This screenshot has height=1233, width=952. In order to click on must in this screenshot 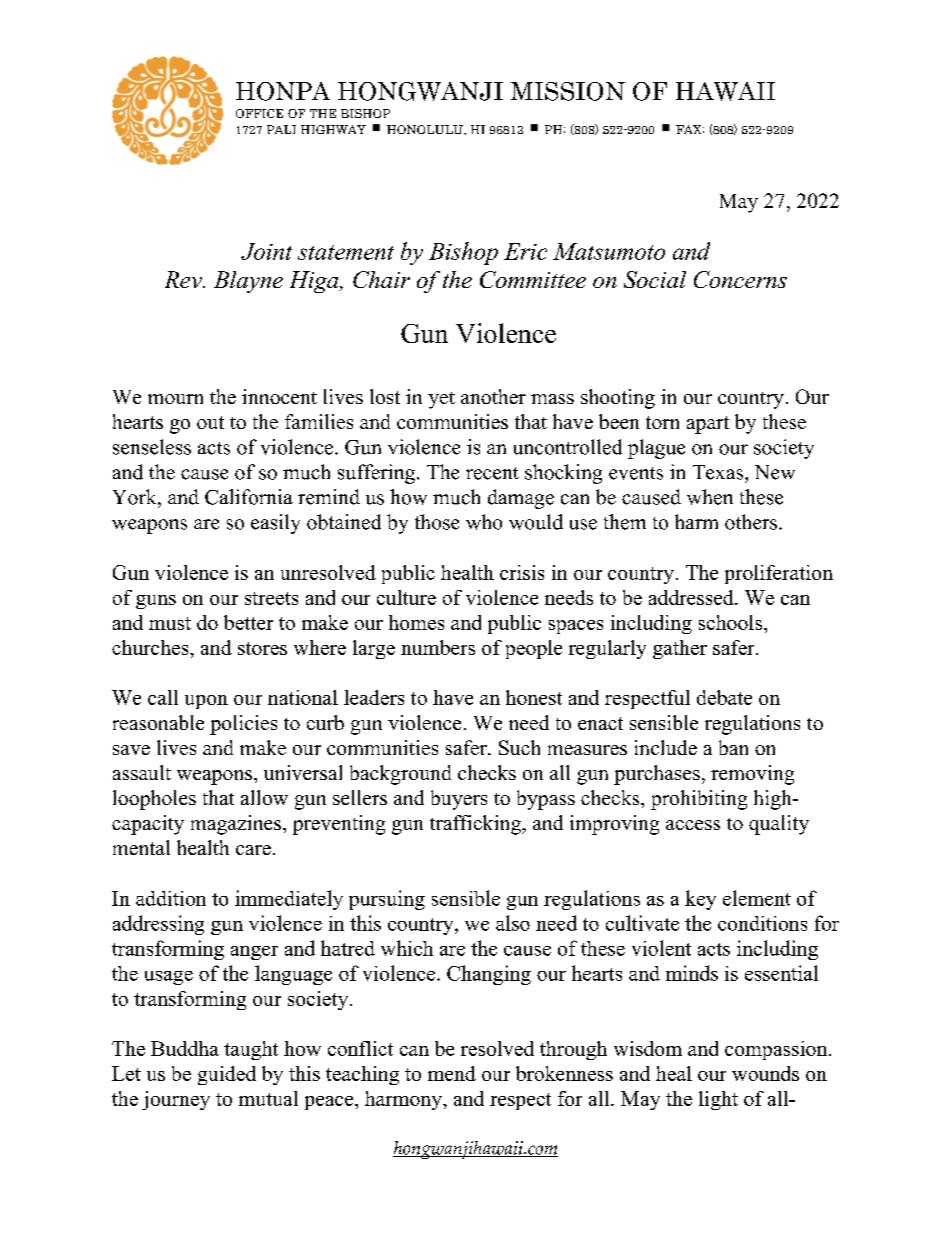, I will do `click(170, 623)`.
